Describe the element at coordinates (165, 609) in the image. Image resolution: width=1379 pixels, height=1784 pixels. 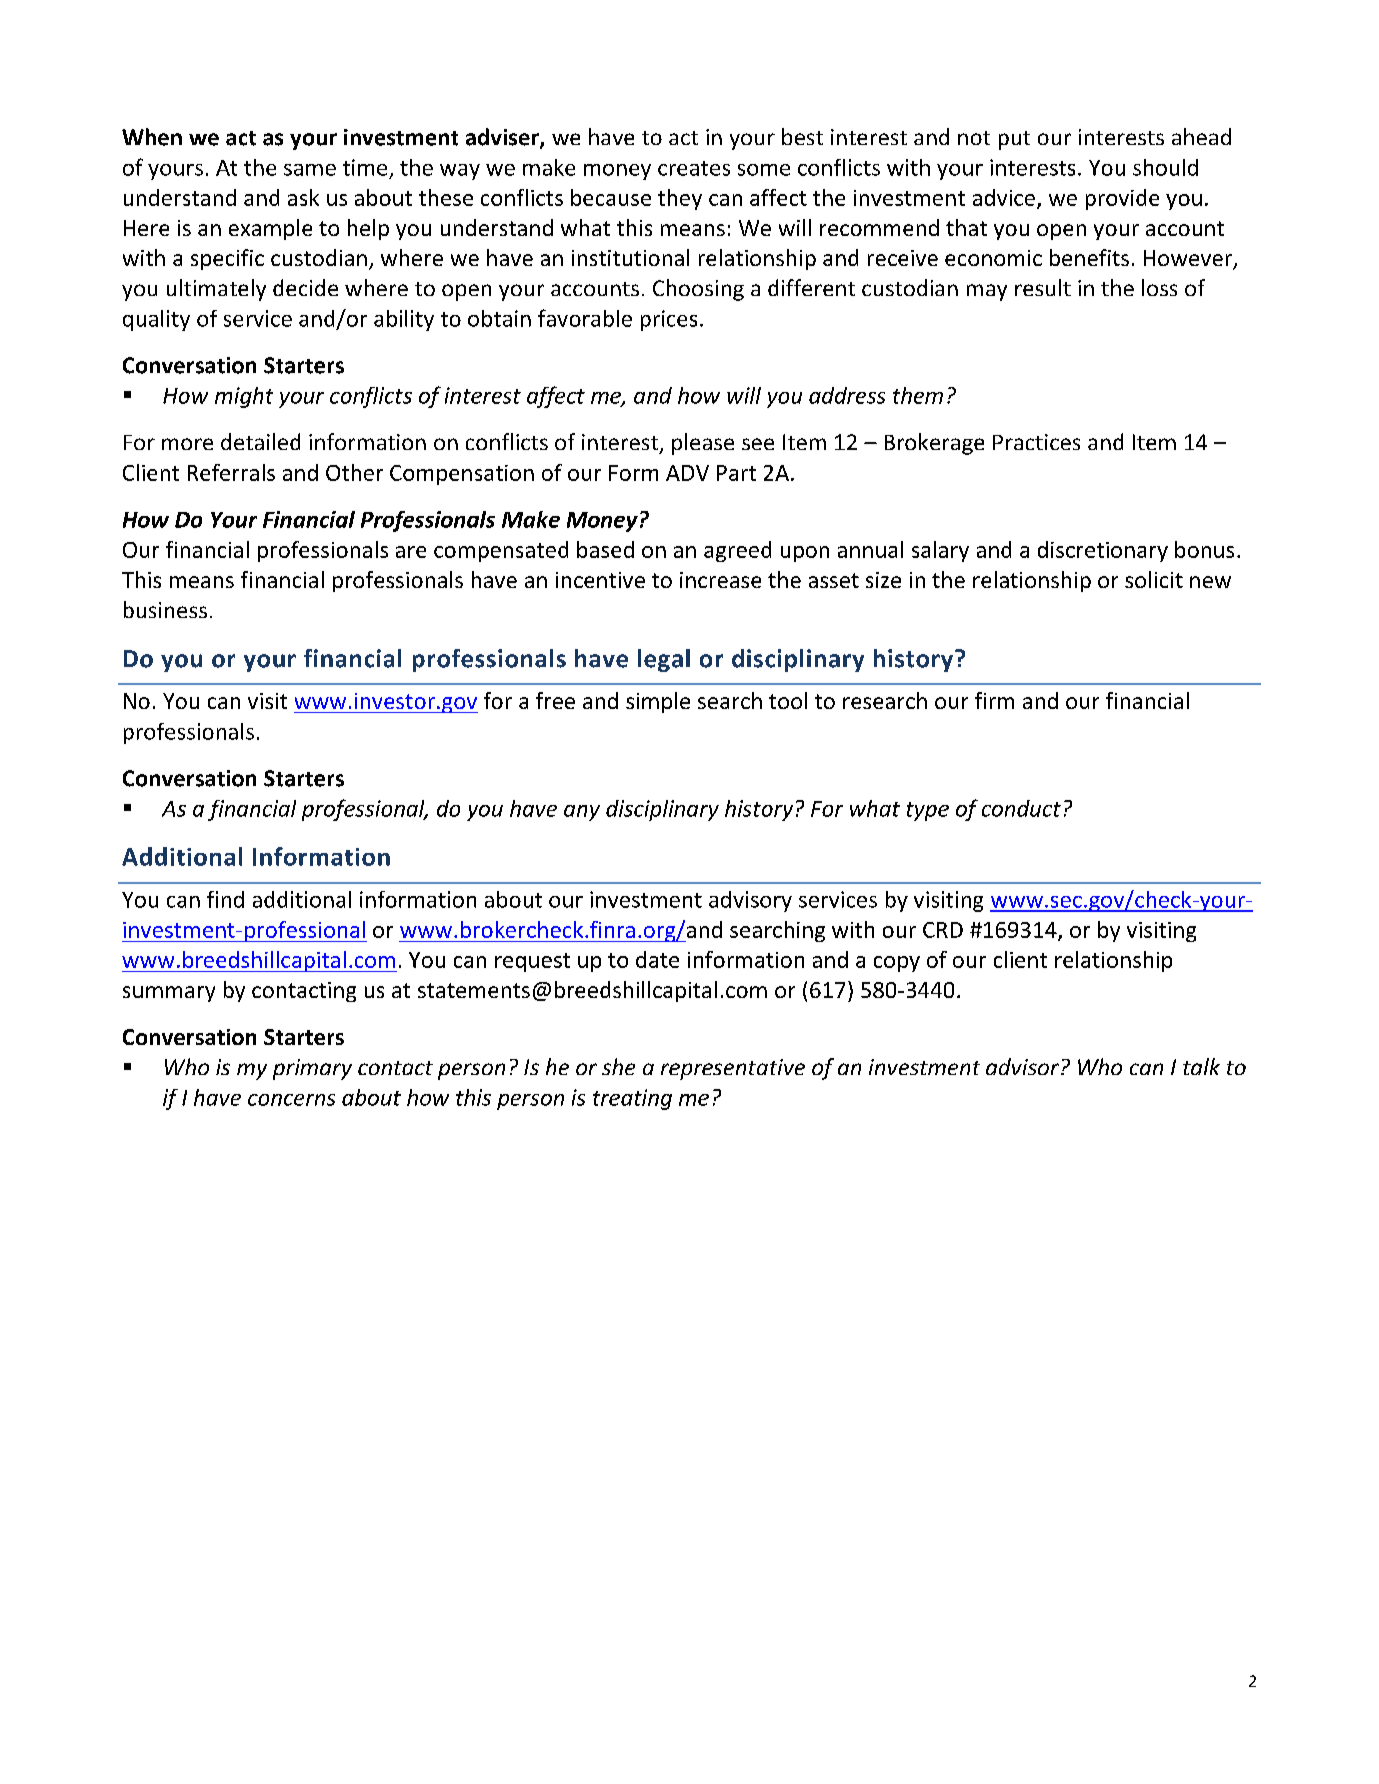
I see `business` at that location.
